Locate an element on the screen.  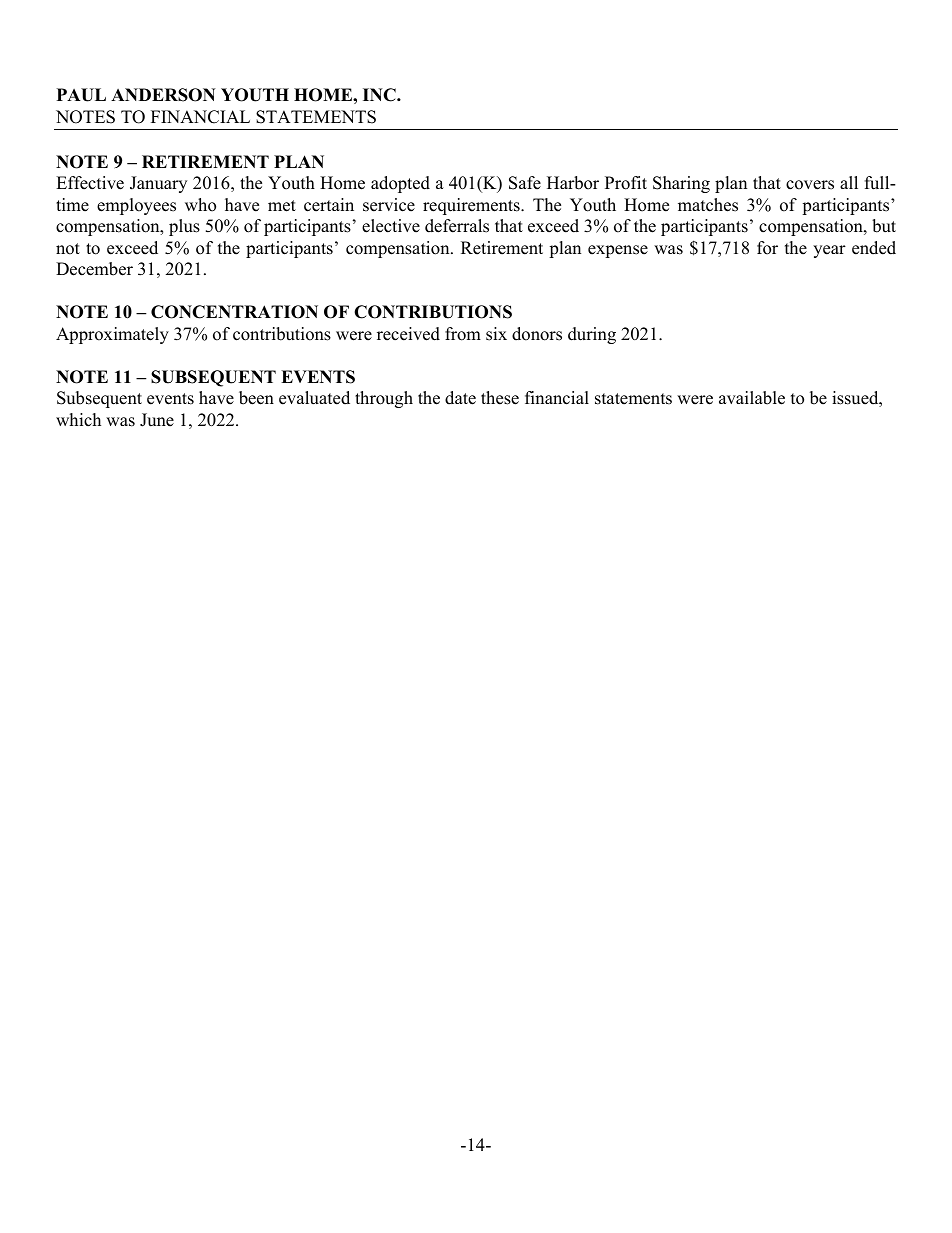
INC is located at coordinates (380, 95).
